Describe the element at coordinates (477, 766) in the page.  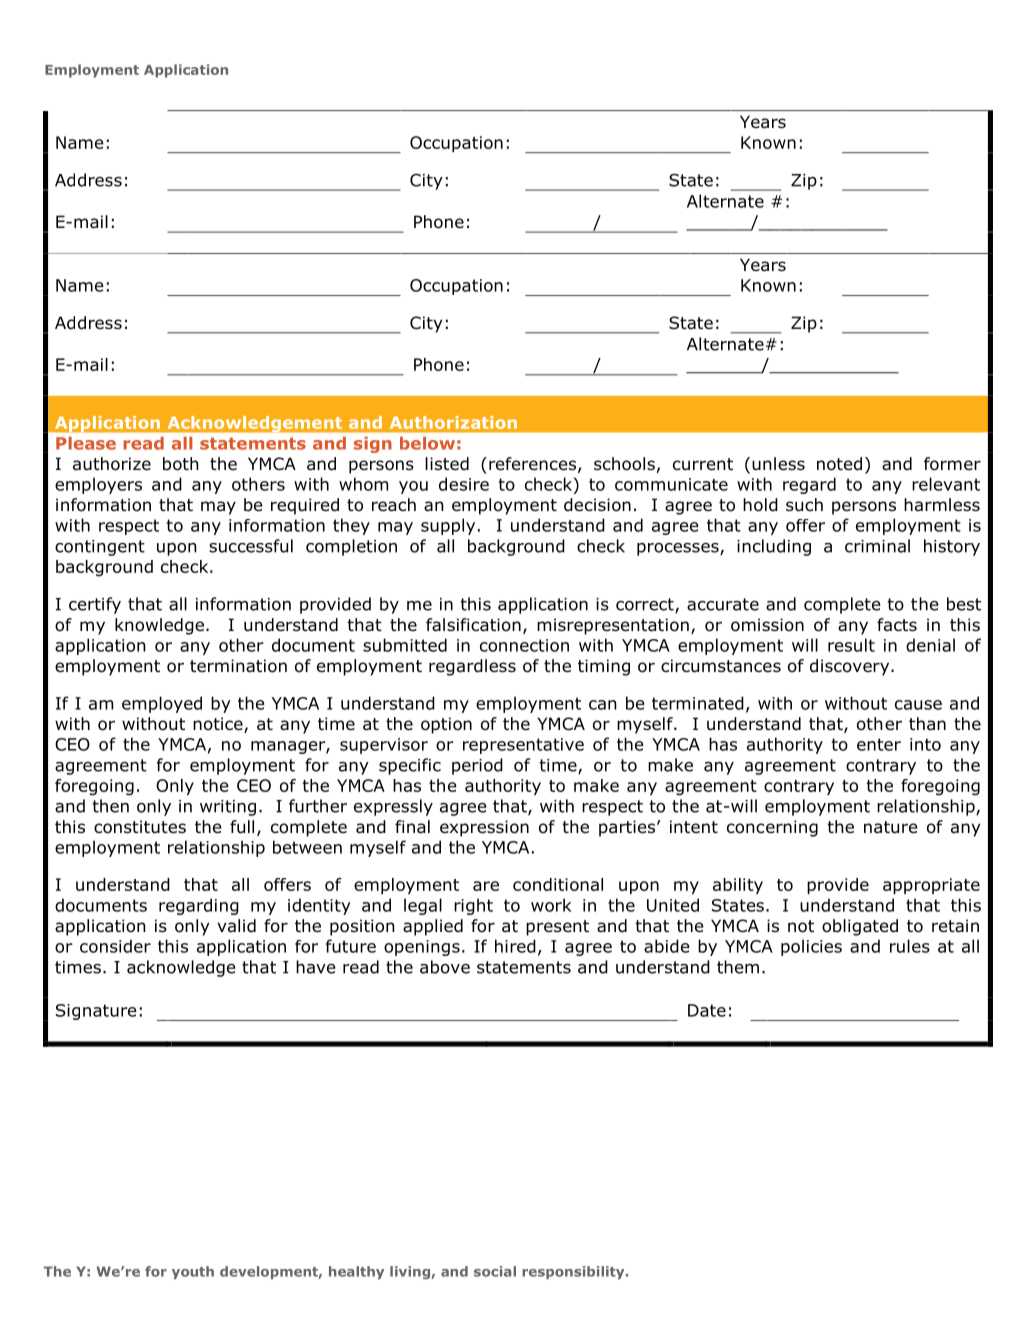
I see `period` at that location.
